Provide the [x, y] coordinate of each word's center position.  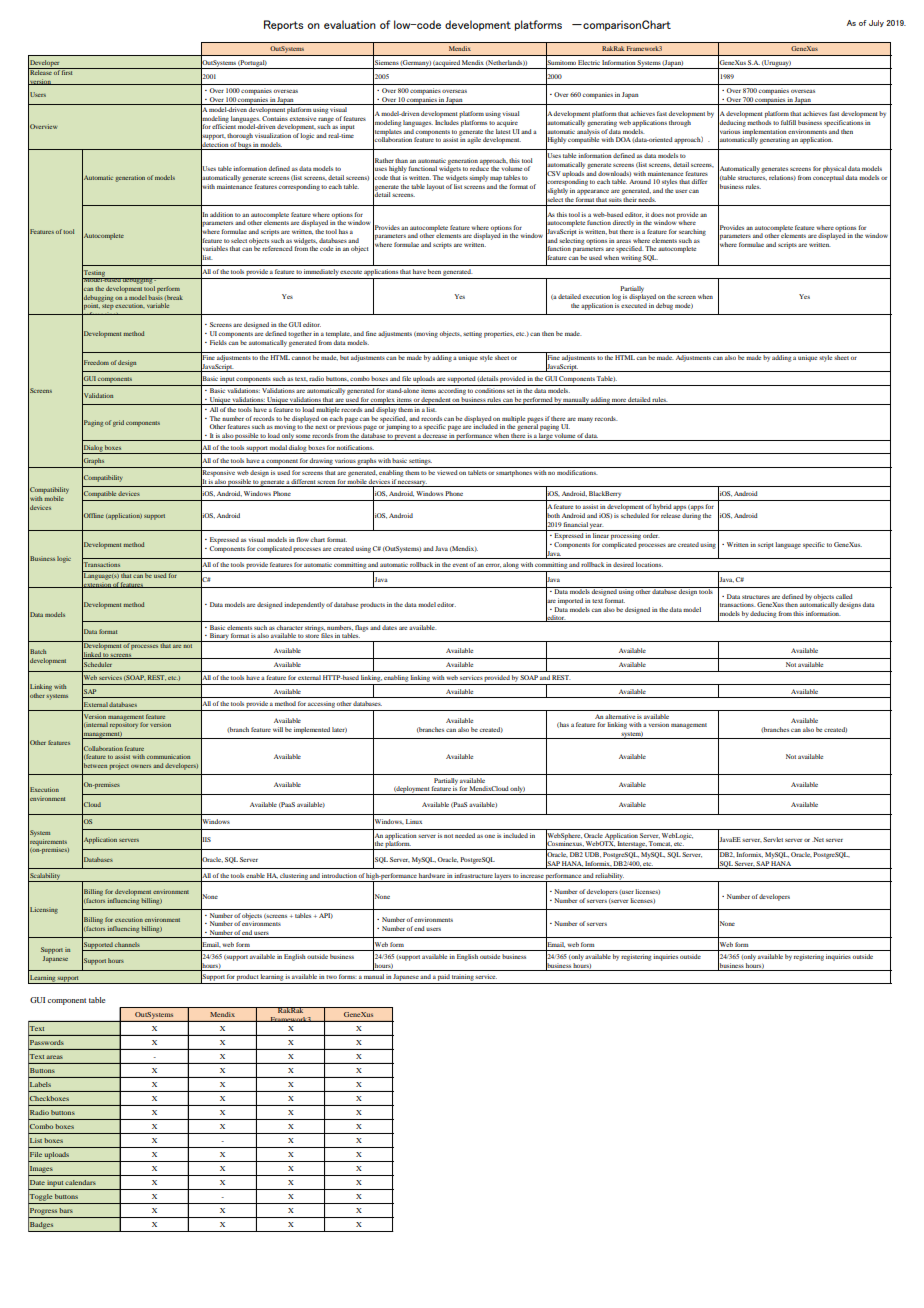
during [691, 516]
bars [66, 1210]
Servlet [773, 839]
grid [118, 423]
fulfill [788, 122]
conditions [490, 390]
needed [465, 835]
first [67, 71]
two [331, 977]
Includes [447, 122]
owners [141, 766]
